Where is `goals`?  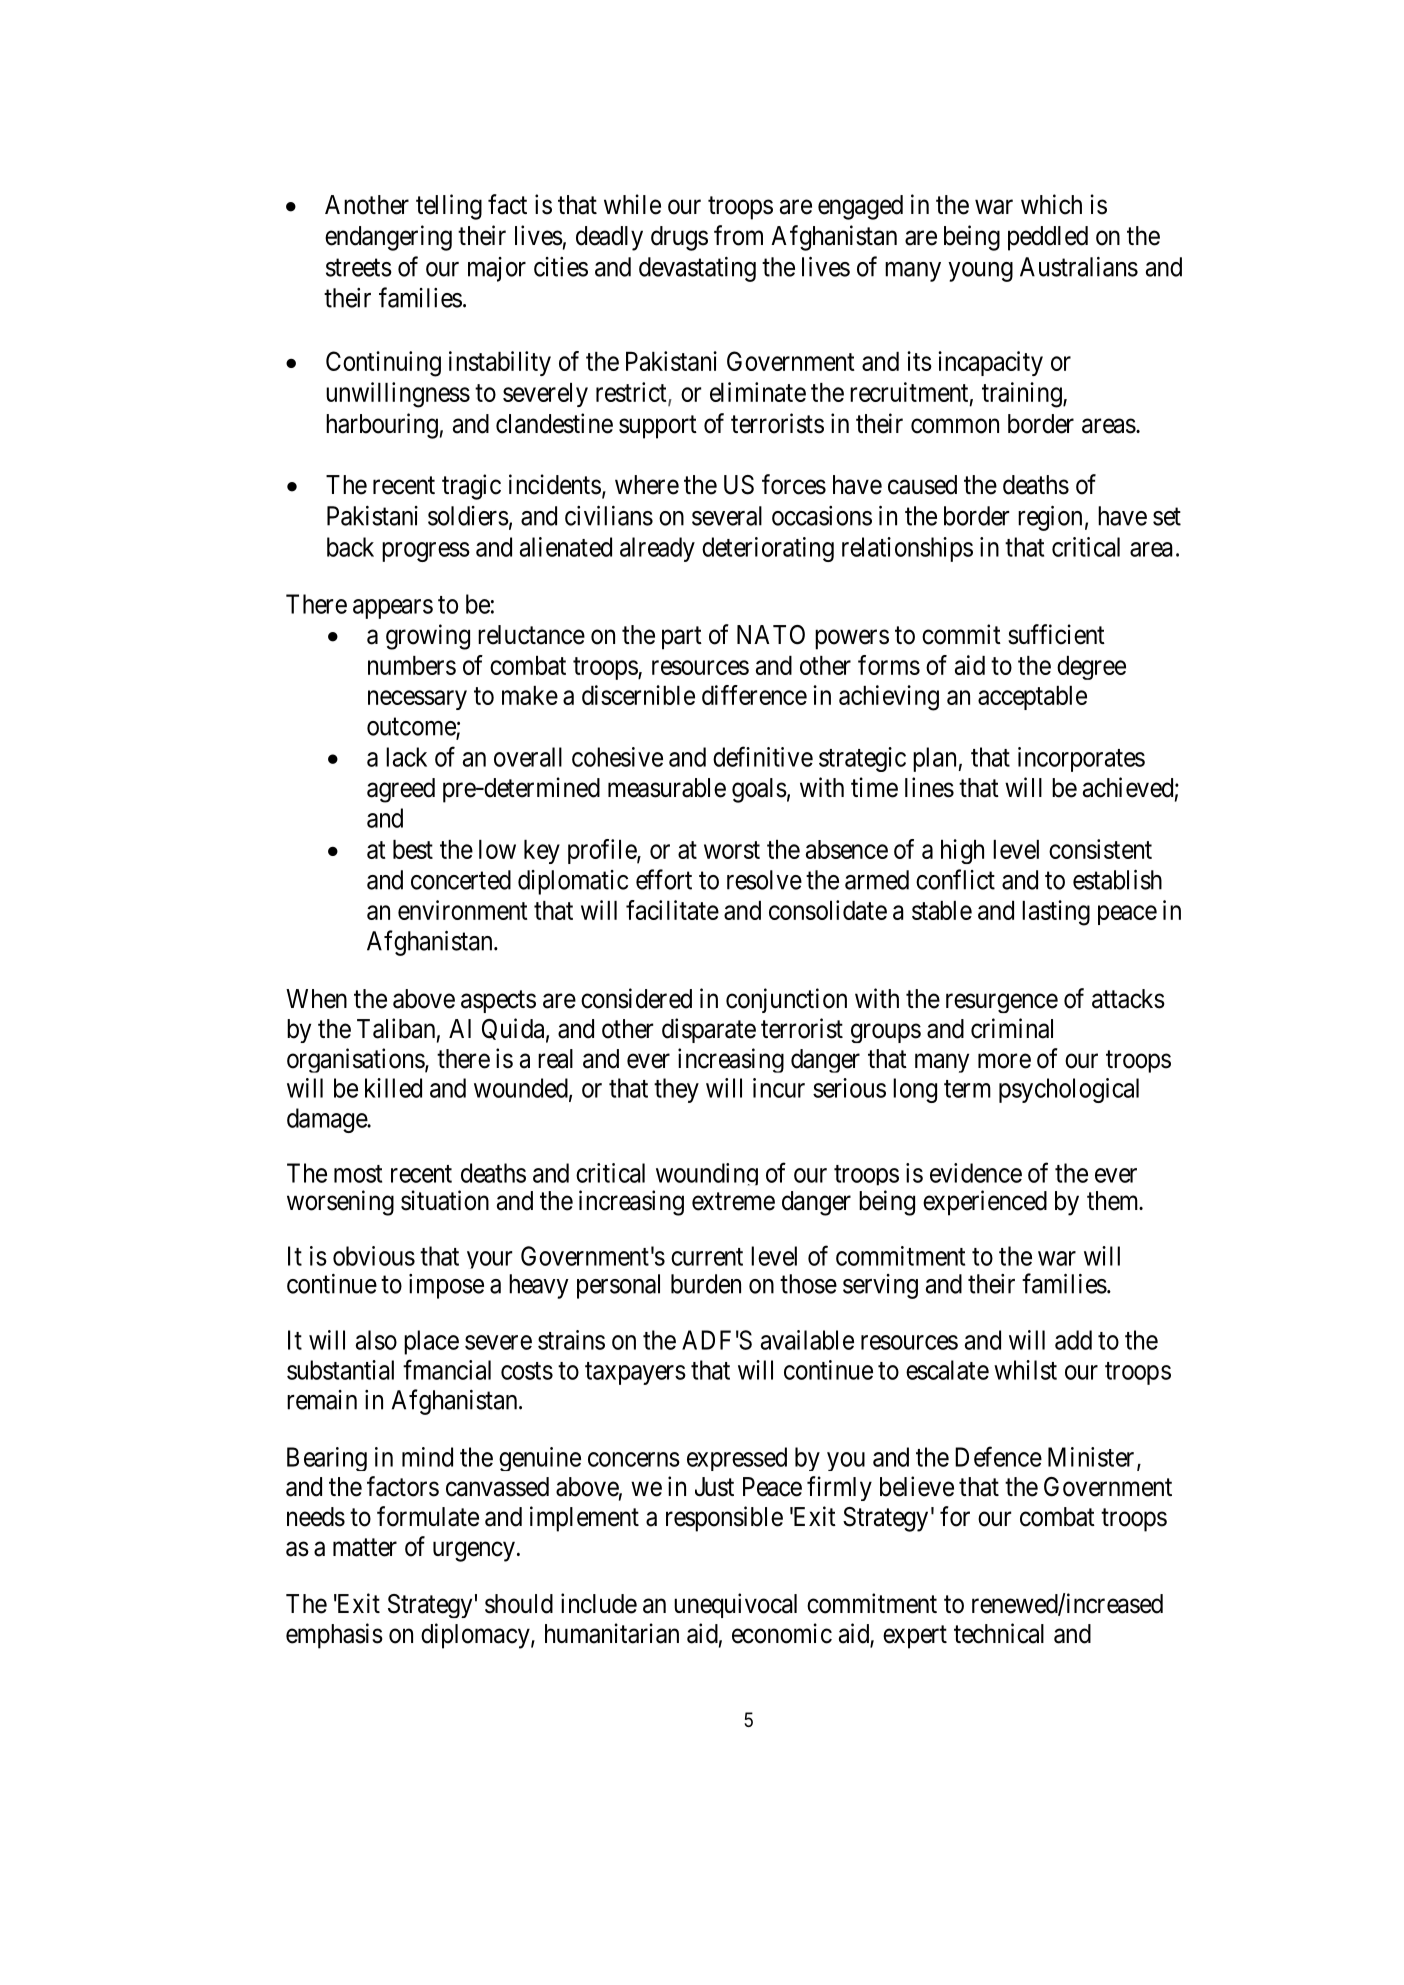
goals is located at coordinates (759, 790).
